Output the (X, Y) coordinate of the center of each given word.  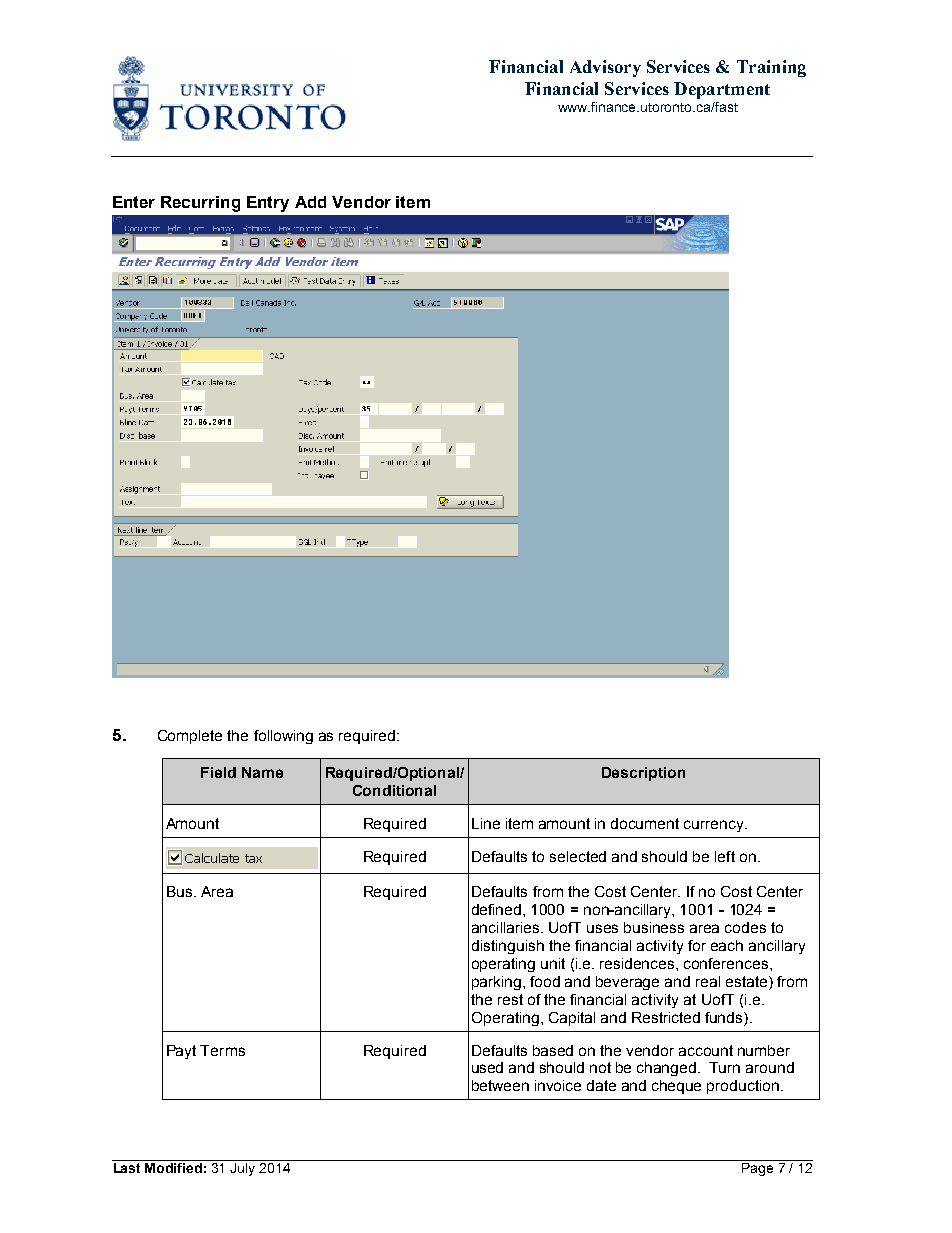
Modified (173, 1168)
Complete (190, 737)
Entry (268, 204)
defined (498, 909)
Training (771, 68)
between (500, 1085)
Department (722, 90)
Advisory (605, 68)
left (725, 856)
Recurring (200, 204)
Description (643, 774)
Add (310, 202)
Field (218, 772)
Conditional (394, 790)
